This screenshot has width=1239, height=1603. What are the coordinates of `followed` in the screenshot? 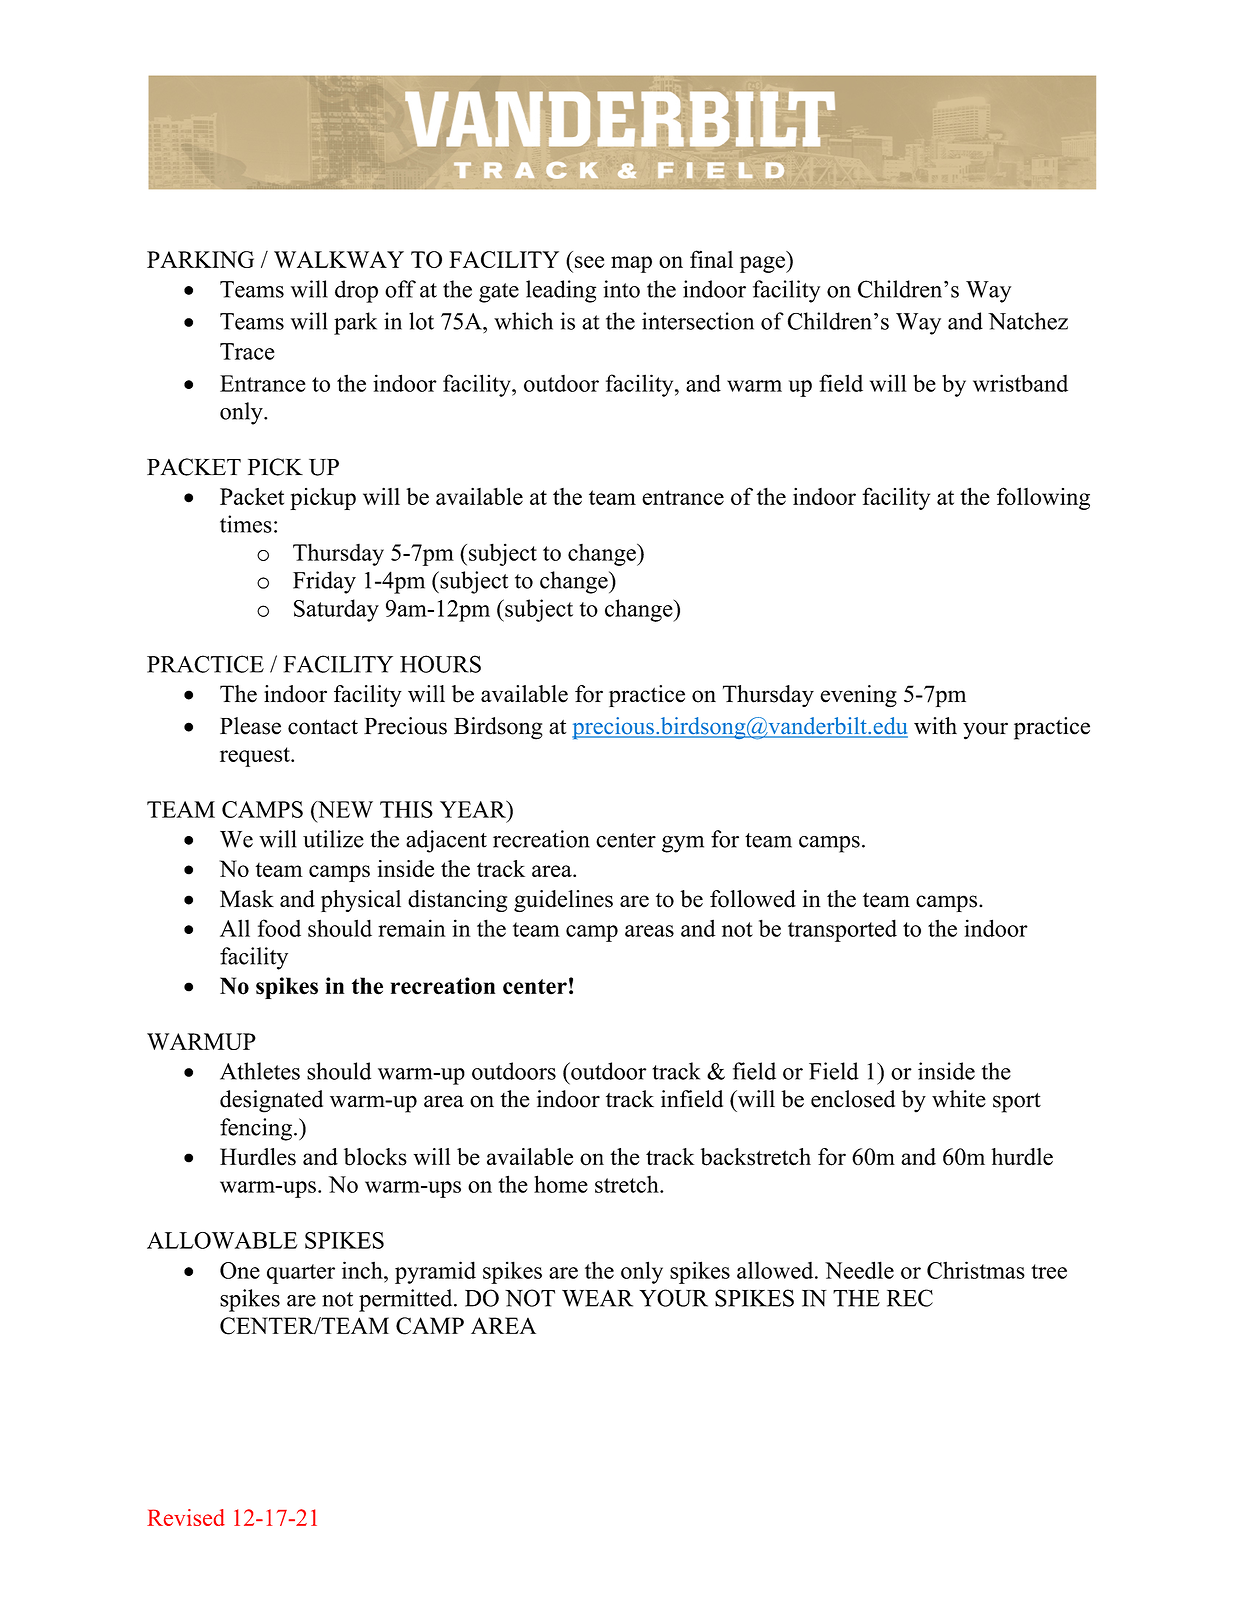 It's located at (753, 899).
